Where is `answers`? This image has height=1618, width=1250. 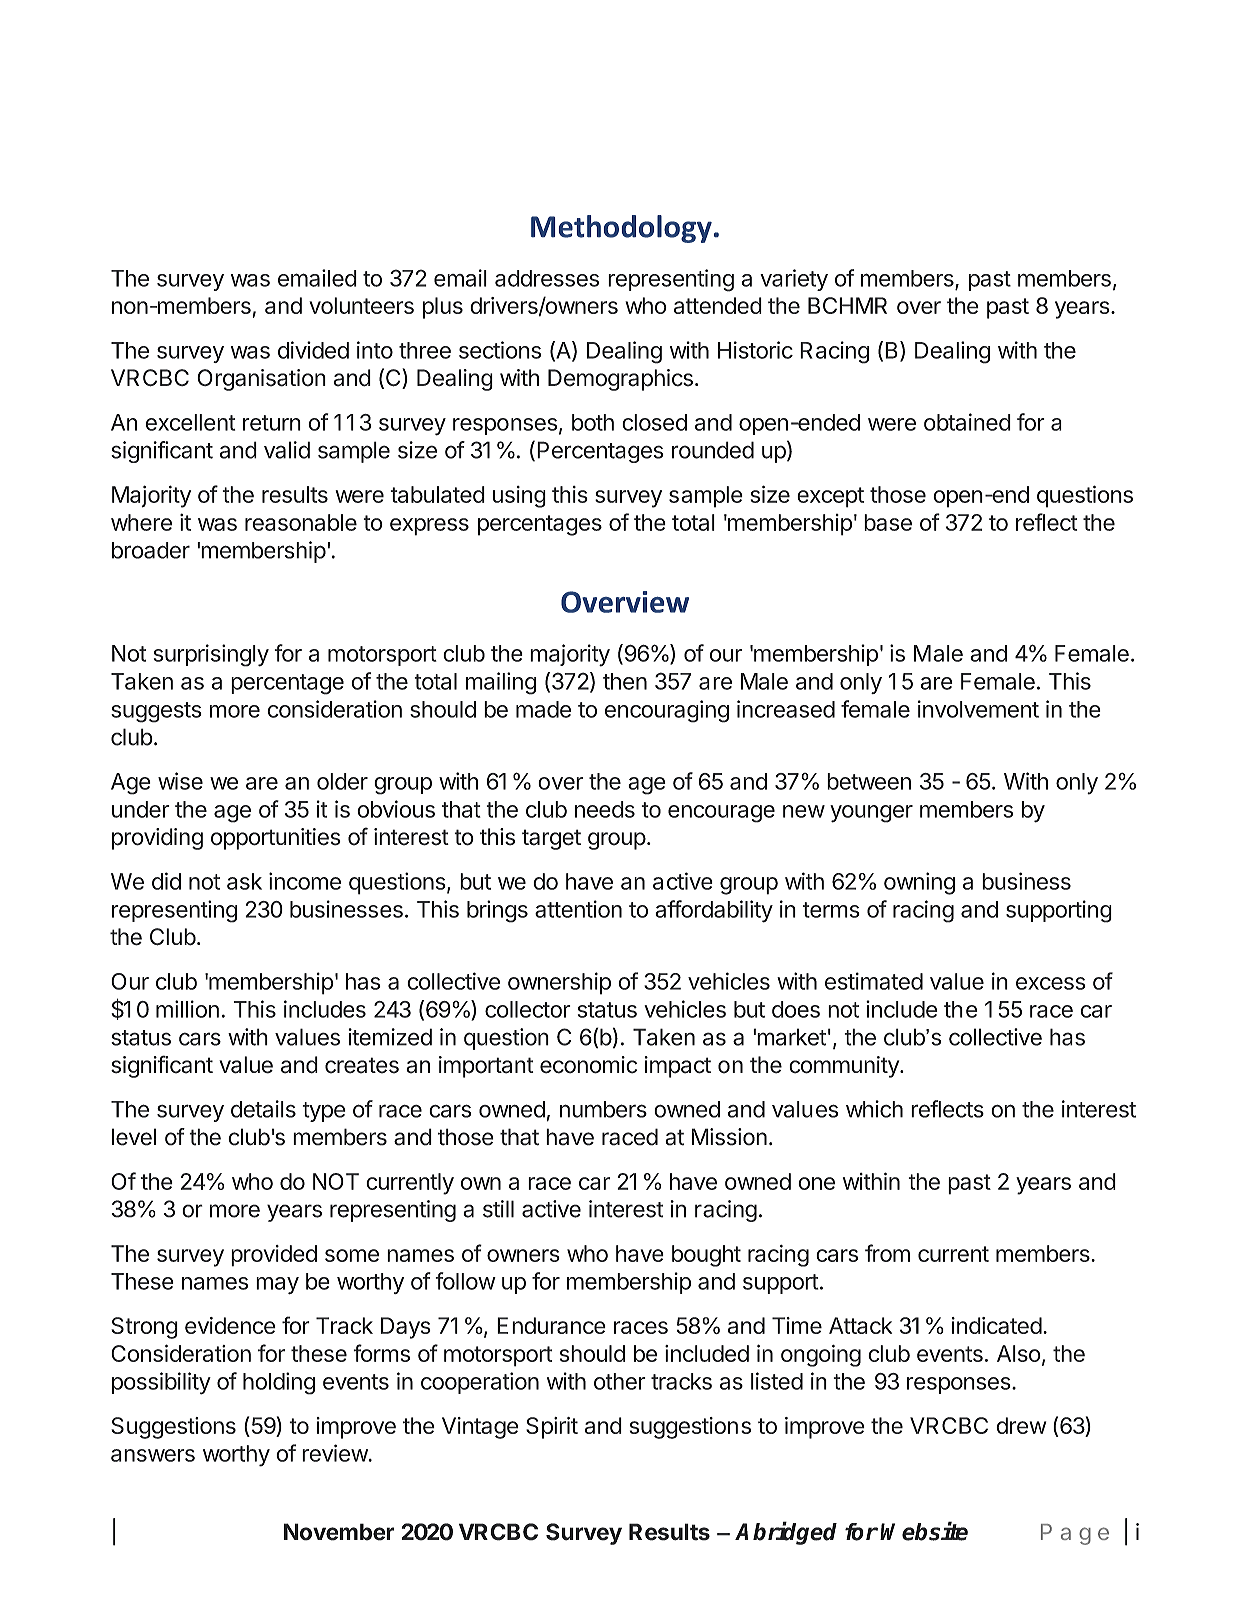 answers is located at coordinates (153, 1455).
